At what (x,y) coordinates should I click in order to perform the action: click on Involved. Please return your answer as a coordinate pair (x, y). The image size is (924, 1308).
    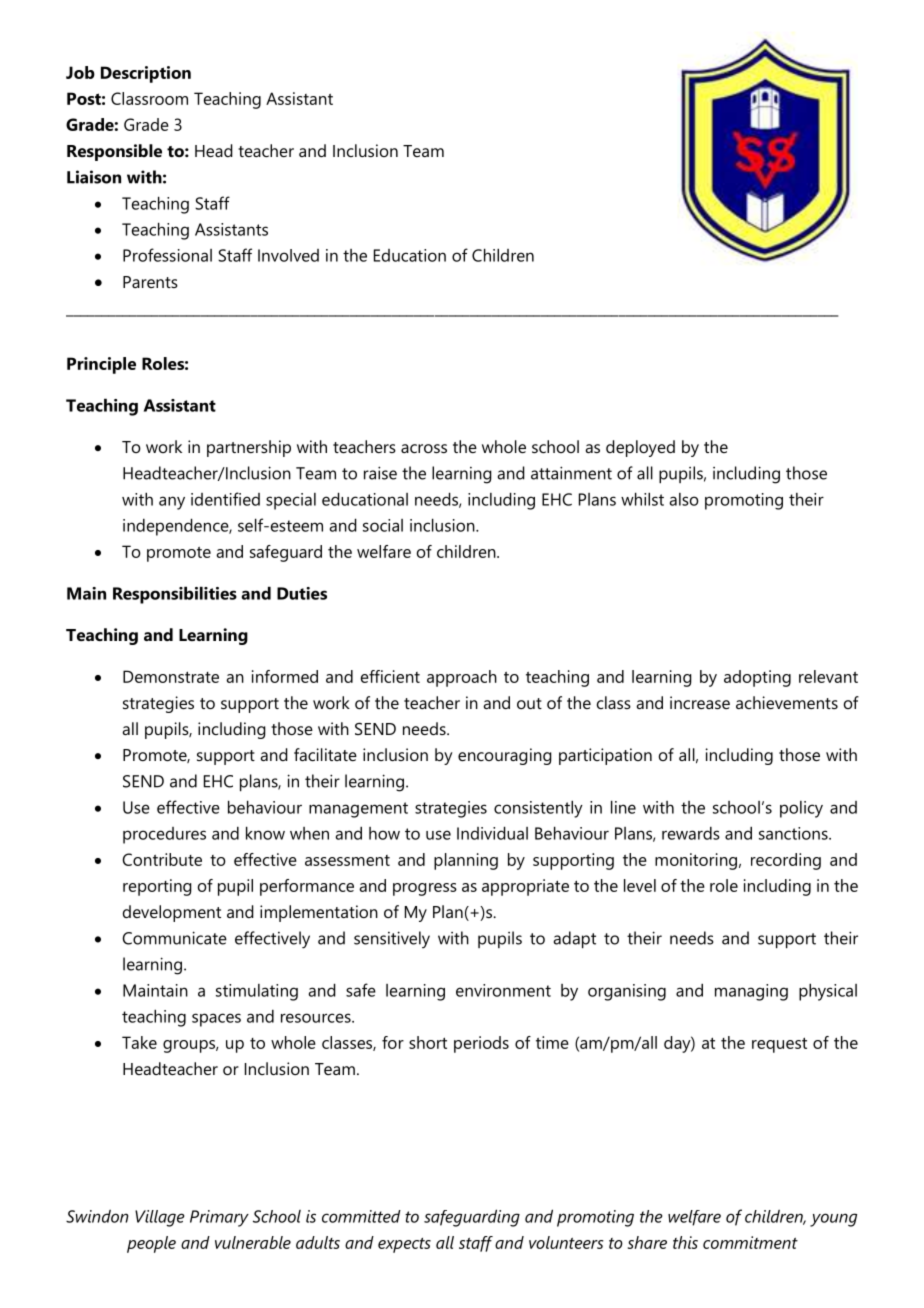
    Looking at the image, I should click on (288, 255).
